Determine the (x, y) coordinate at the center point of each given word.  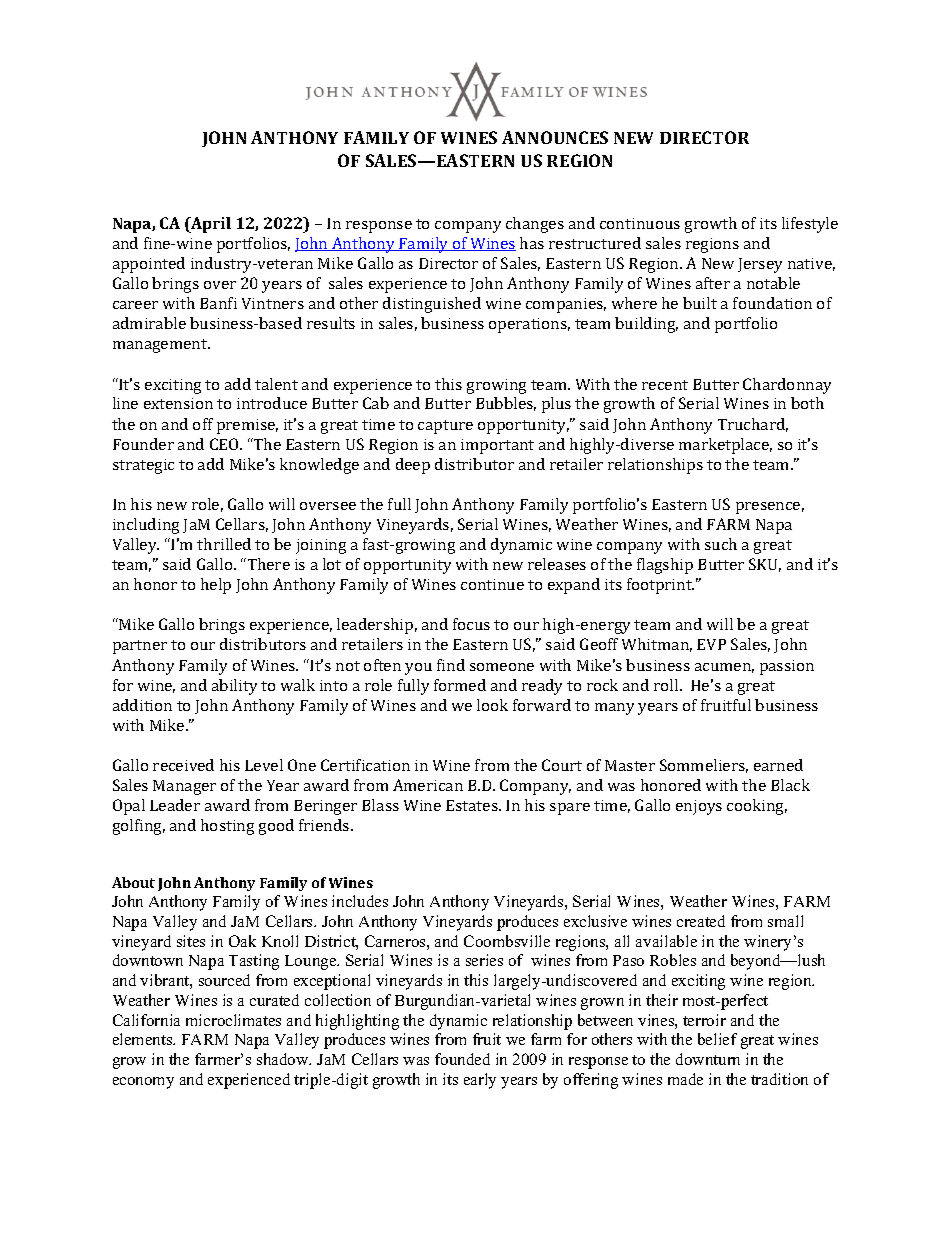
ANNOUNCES (555, 137)
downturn (708, 1059)
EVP (711, 644)
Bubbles (506, 404)
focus (471, 624)
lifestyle (810, 225)
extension (178, 403)
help (216, 586)
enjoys (699, 807)
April (210, 225)
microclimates (233, 1020)
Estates (473, 805)
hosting (227, 827)
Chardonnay (787, 386)
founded (462, 1059)
